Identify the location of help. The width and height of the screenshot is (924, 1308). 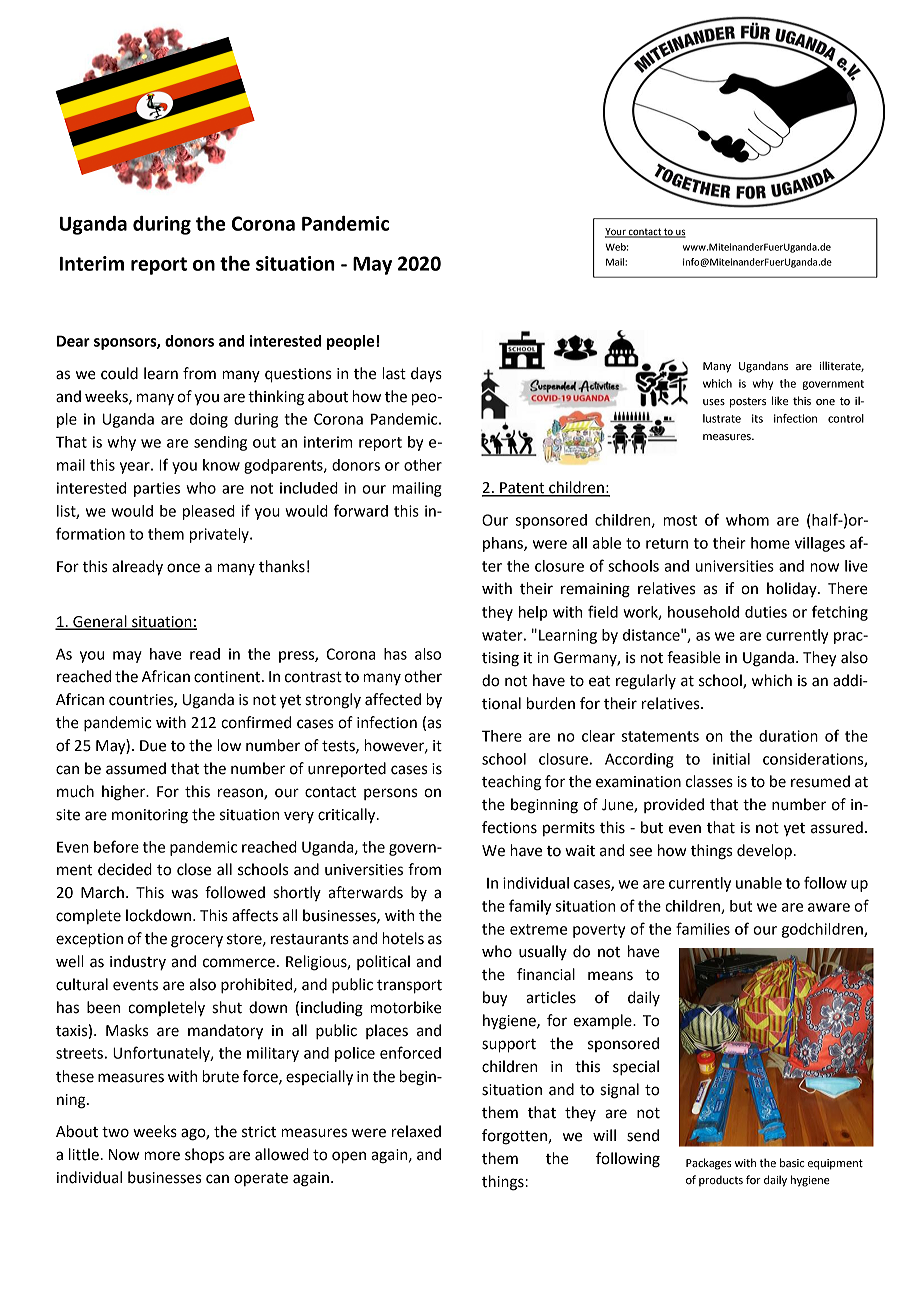
(533, 613).
